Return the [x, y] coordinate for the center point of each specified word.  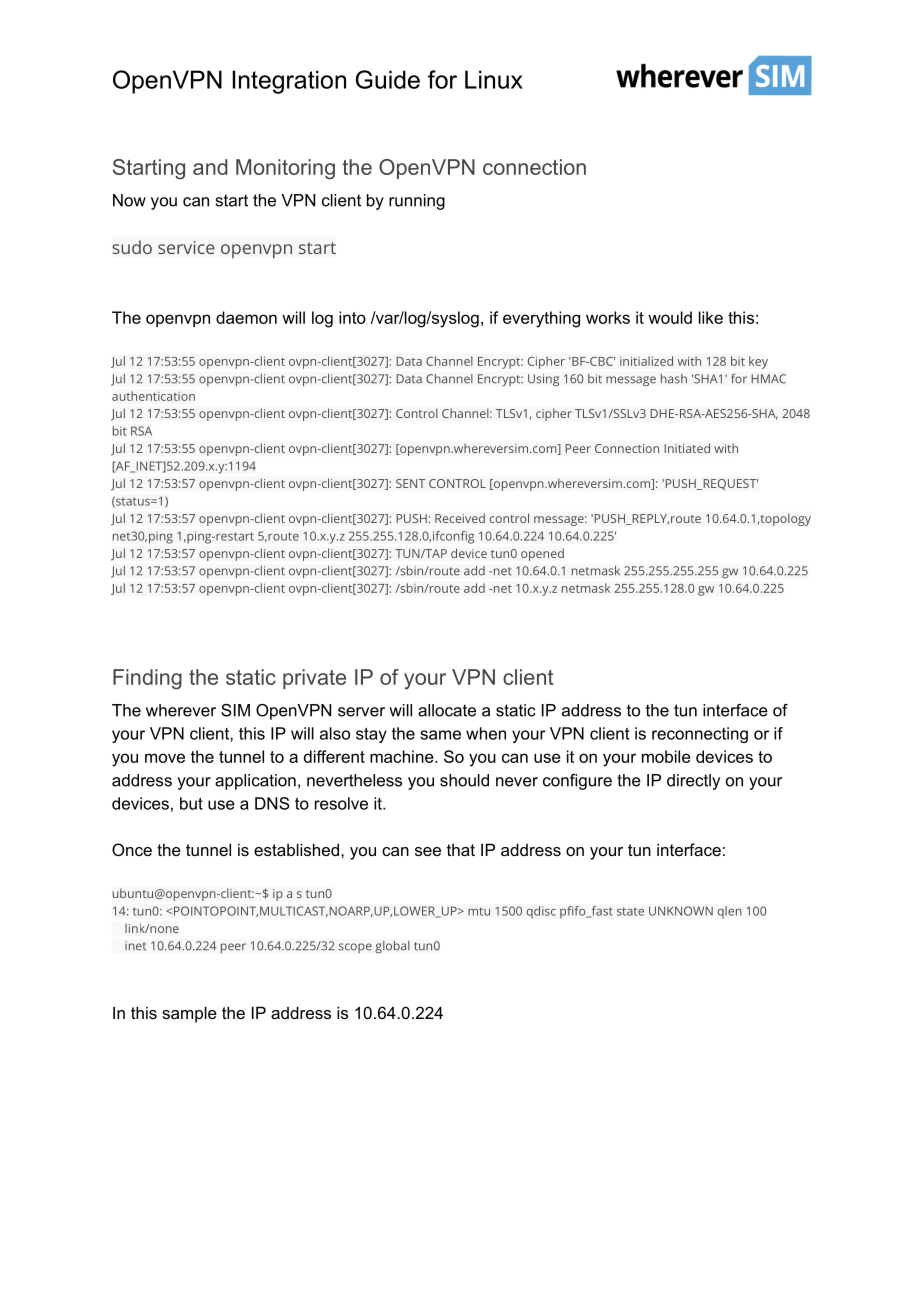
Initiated [687, 448]
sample [189, 1014]
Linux [494, 79]
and [210, 167]
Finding [147, 679]
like [711, 317]
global [392, 947]
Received [460, 518]
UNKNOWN [681, 911]
